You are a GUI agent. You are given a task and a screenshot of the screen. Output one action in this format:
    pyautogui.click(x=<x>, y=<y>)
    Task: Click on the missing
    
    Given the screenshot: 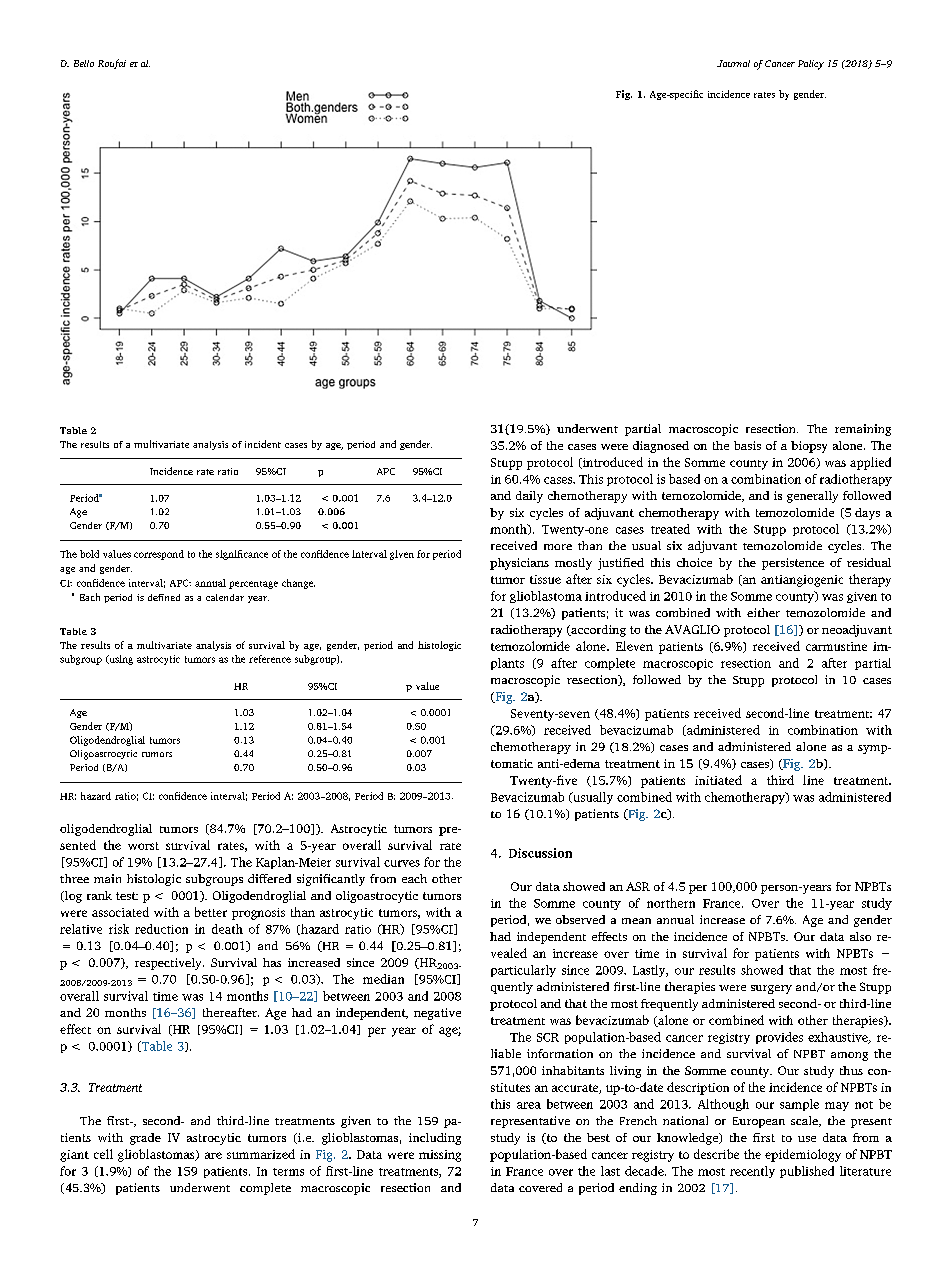 What is the action you would take?
    pyautogui.click(x=440, y=1156)
